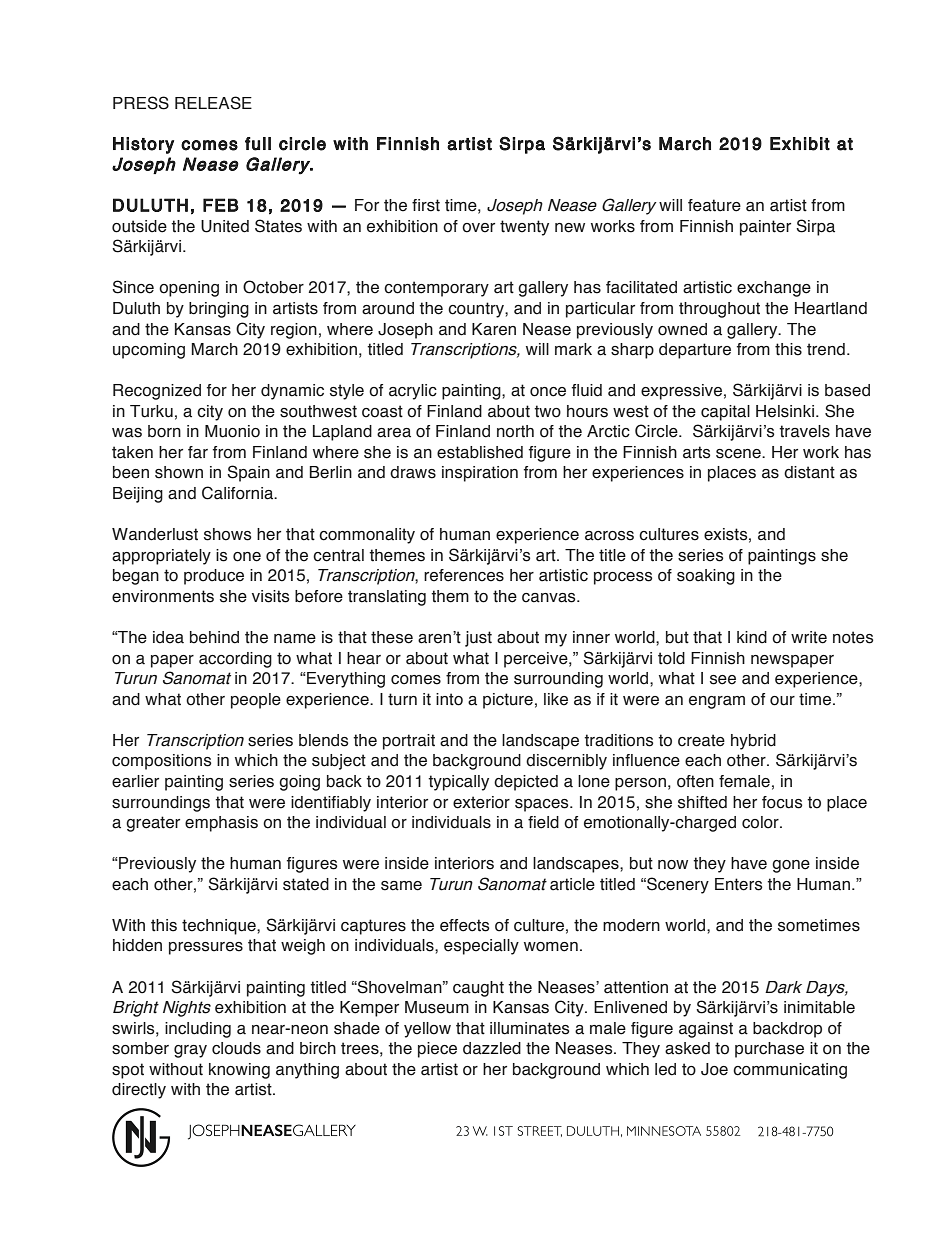  What do you see at coordinates (714, 205) in the page?
I see `feature` at bounding box center [714, 205].
